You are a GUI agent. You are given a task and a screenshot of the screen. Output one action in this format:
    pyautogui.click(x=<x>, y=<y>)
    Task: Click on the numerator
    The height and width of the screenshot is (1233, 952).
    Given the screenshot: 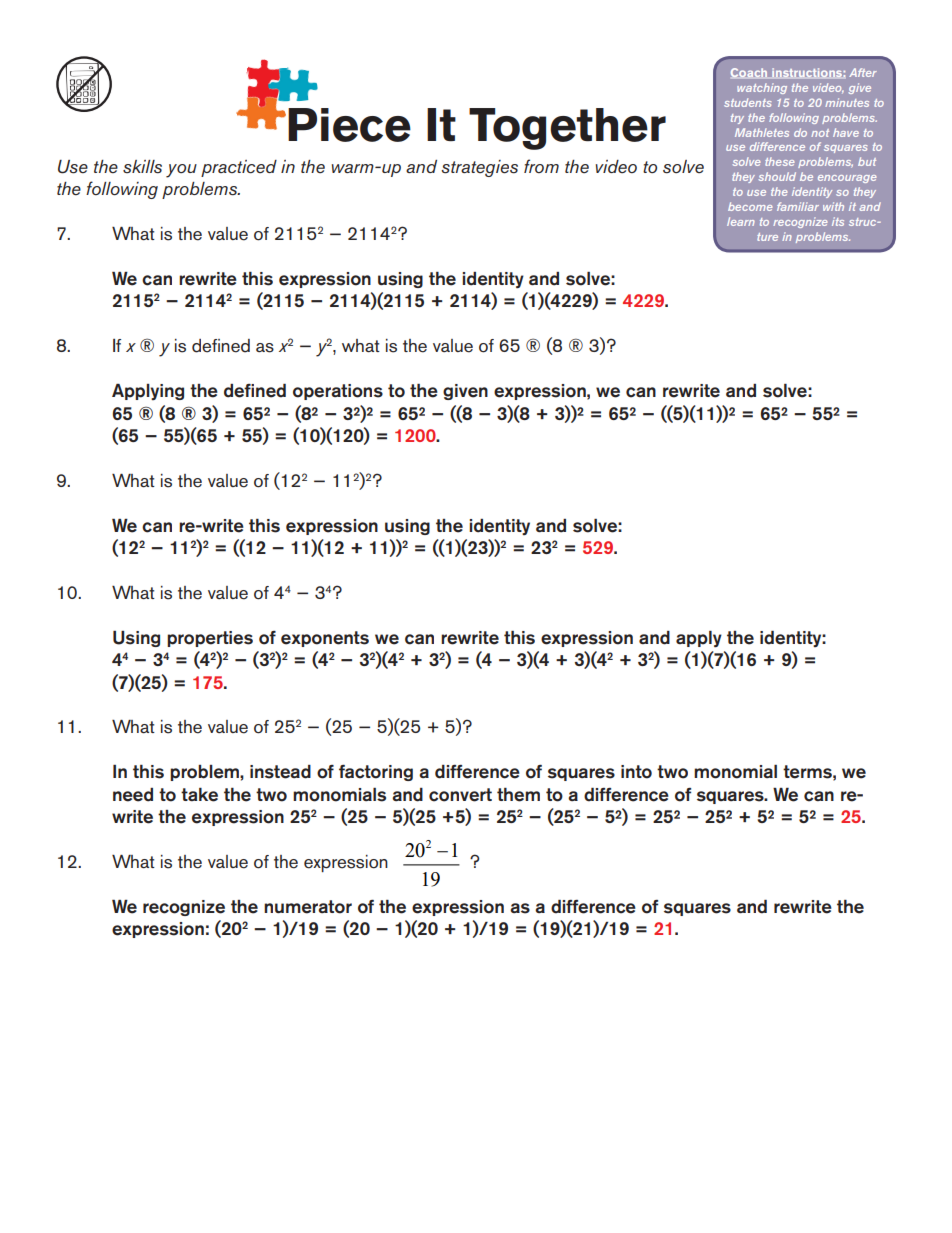 What is the action you would take?
    pyautogui.click(x=308, y=907)
